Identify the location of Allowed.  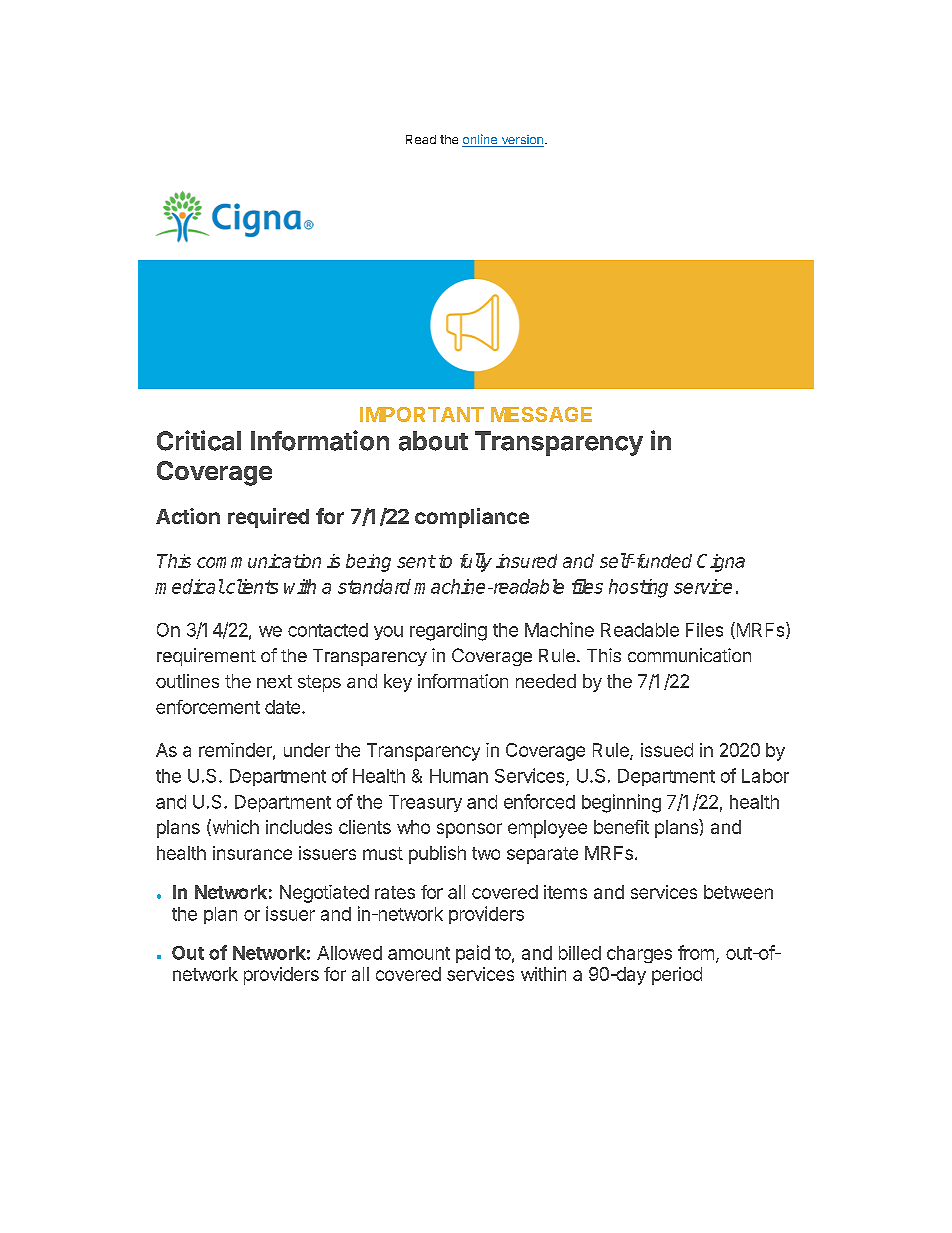
(349, 953).
